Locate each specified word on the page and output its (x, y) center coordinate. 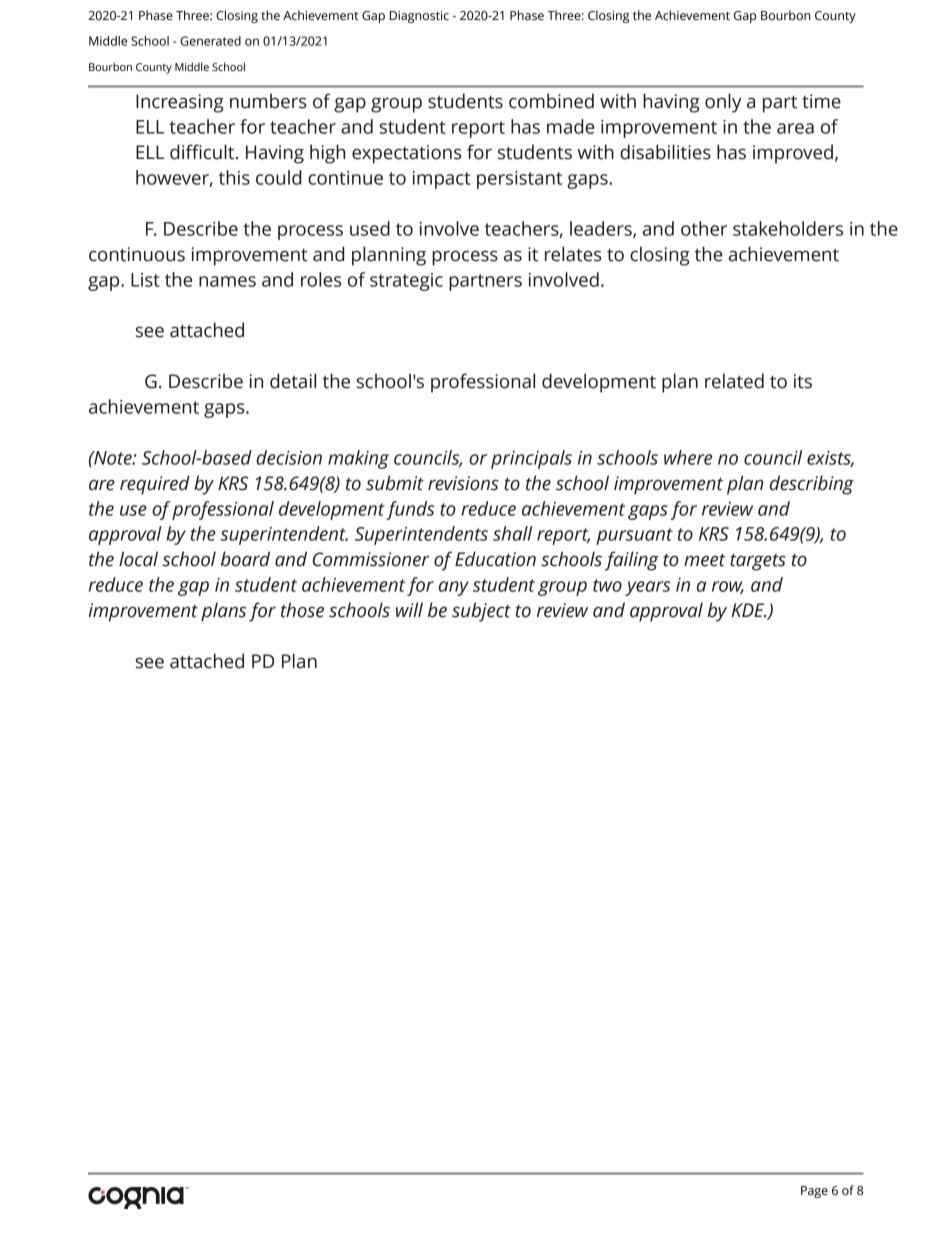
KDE (749, 610)
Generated (210, 41)
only (723, 103)
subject (481, 612)
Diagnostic (419, 17)
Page (814, 1192)
